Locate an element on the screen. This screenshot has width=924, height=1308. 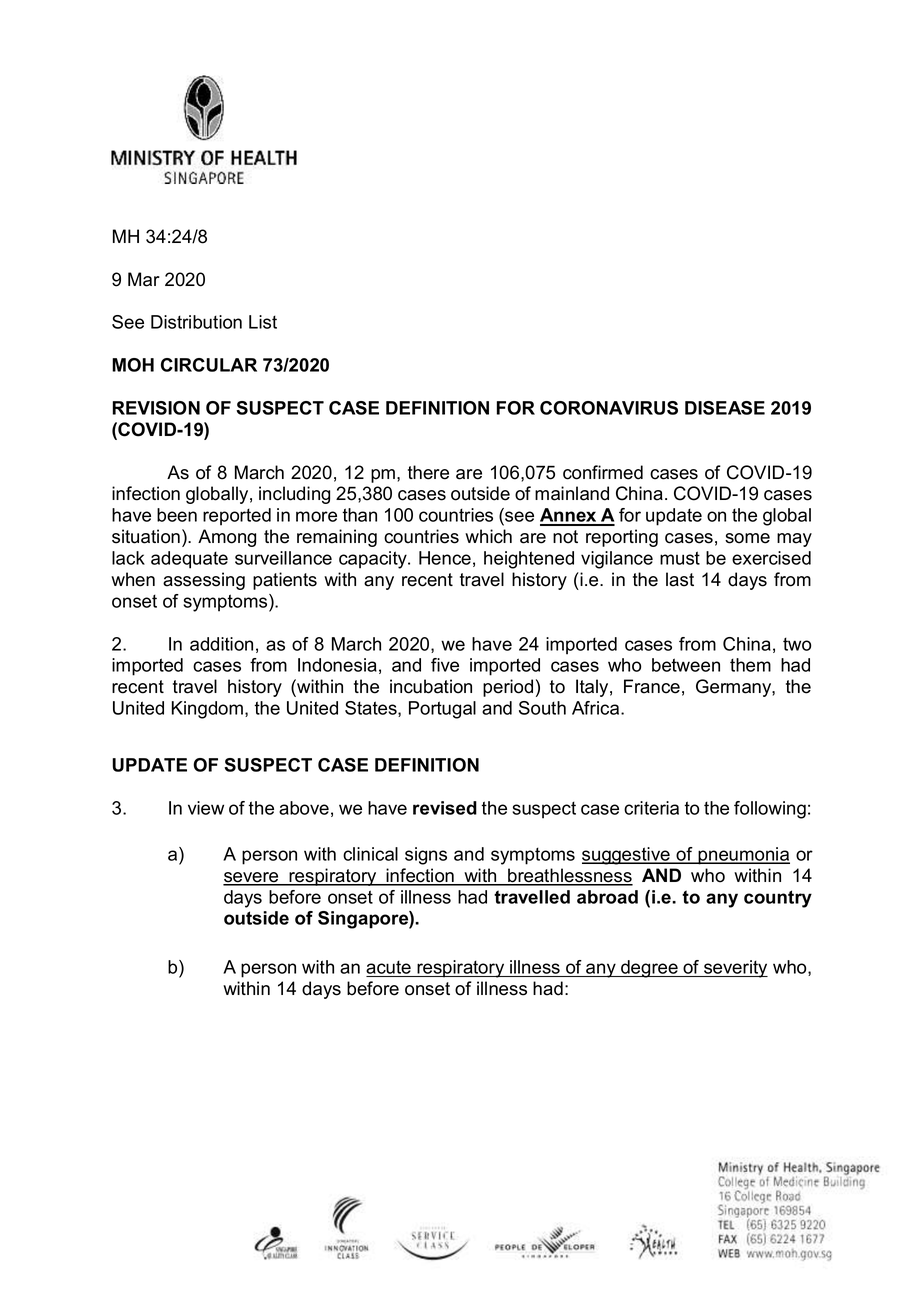
which is located at coordinates (488, 536).
